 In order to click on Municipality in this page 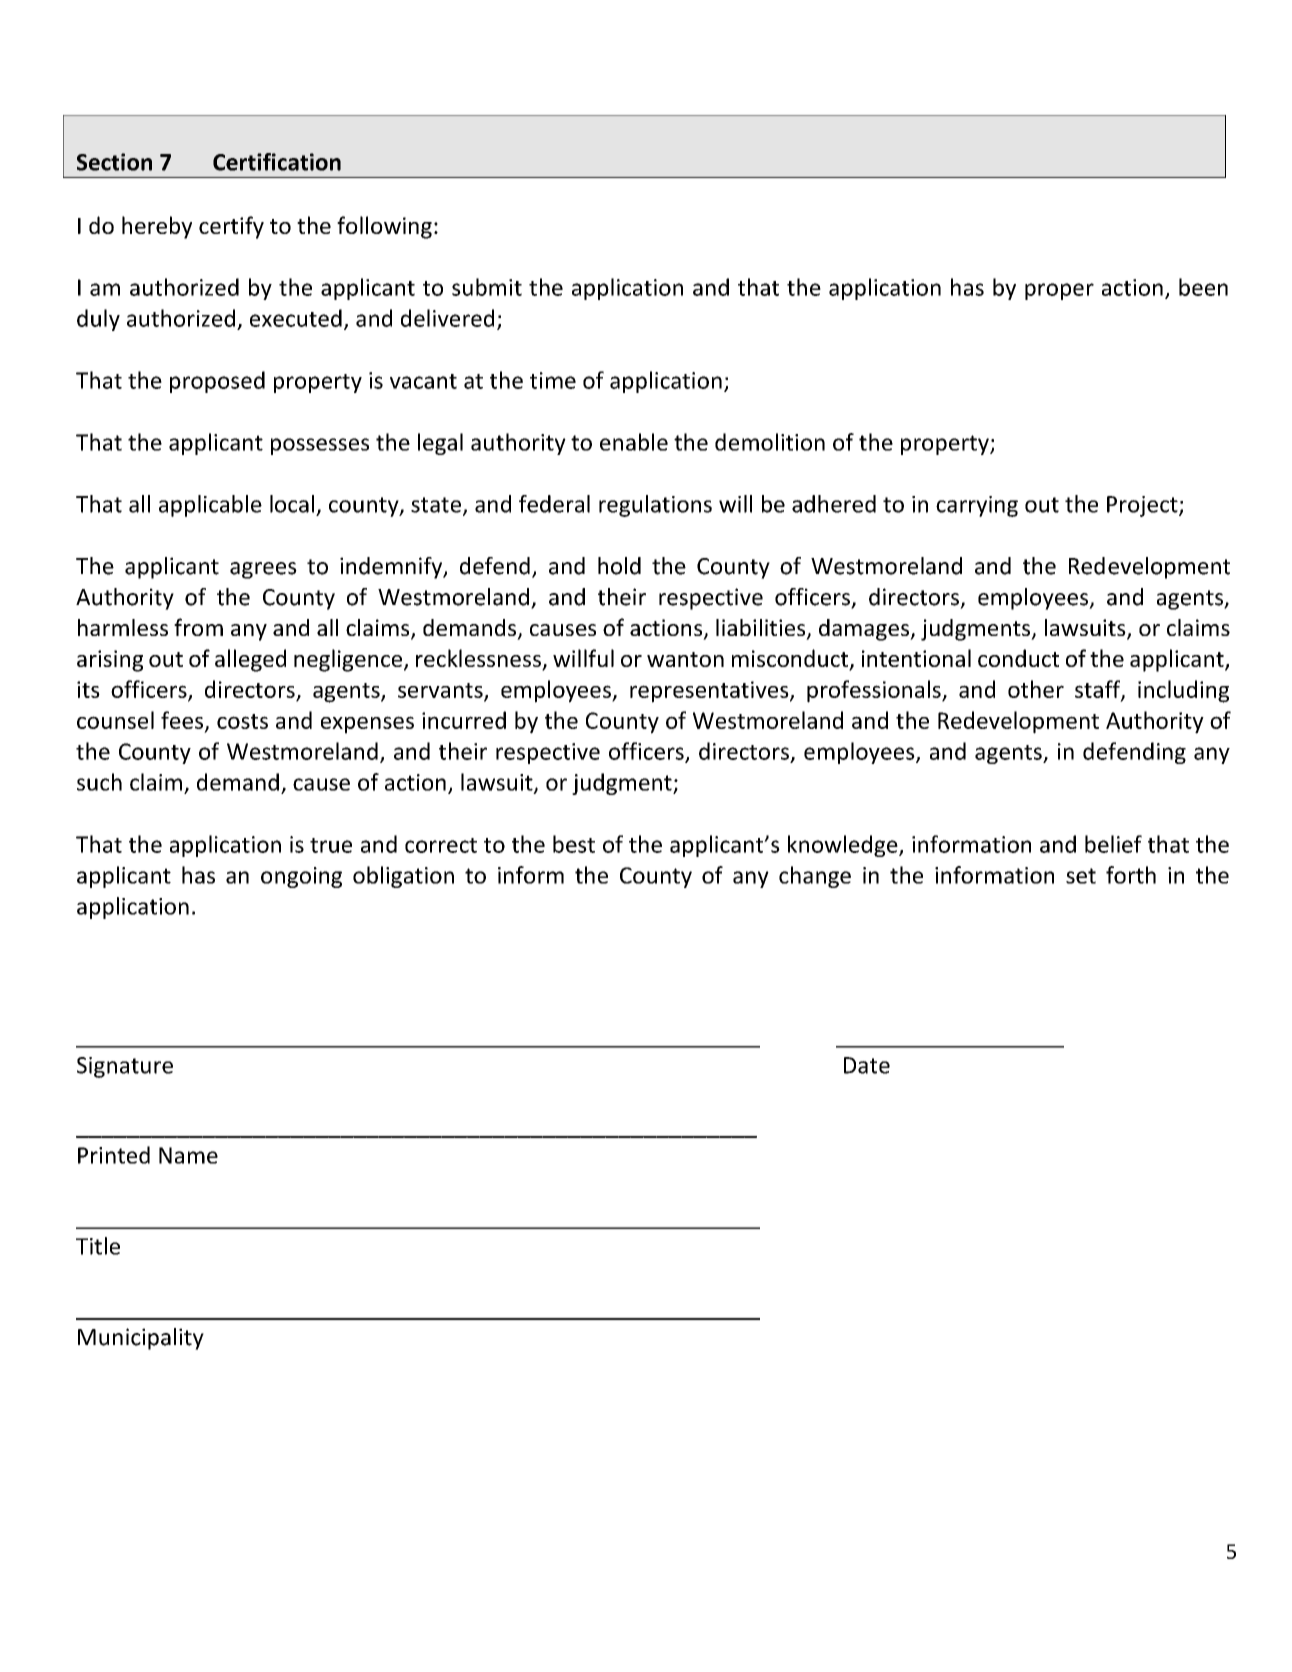, I will do `click(141, 1339)`.
